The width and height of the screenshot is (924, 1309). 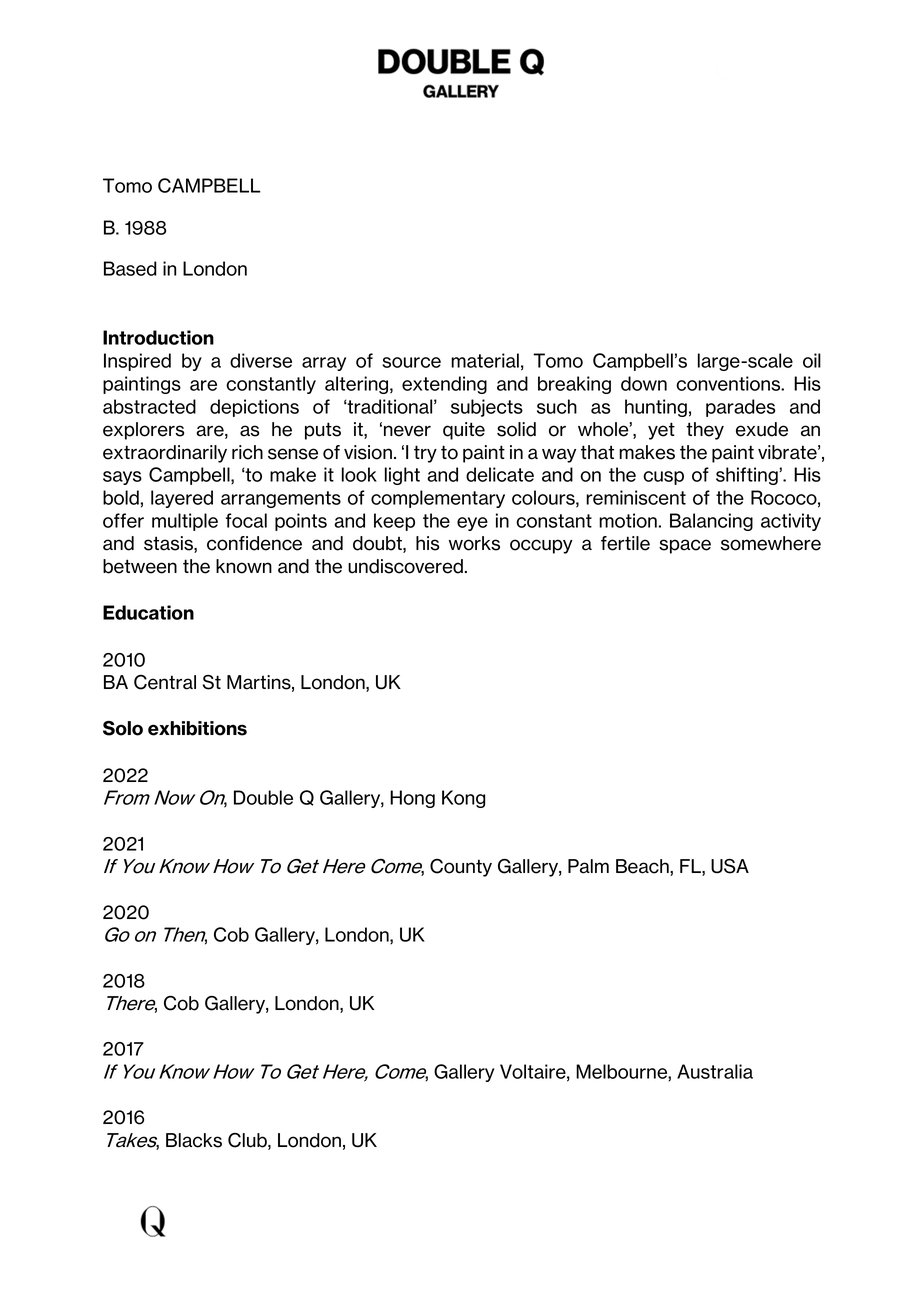 What do you see at coordinates (685, 546) in the screenshot?
I see `space` at bounding box center [685, 546].
